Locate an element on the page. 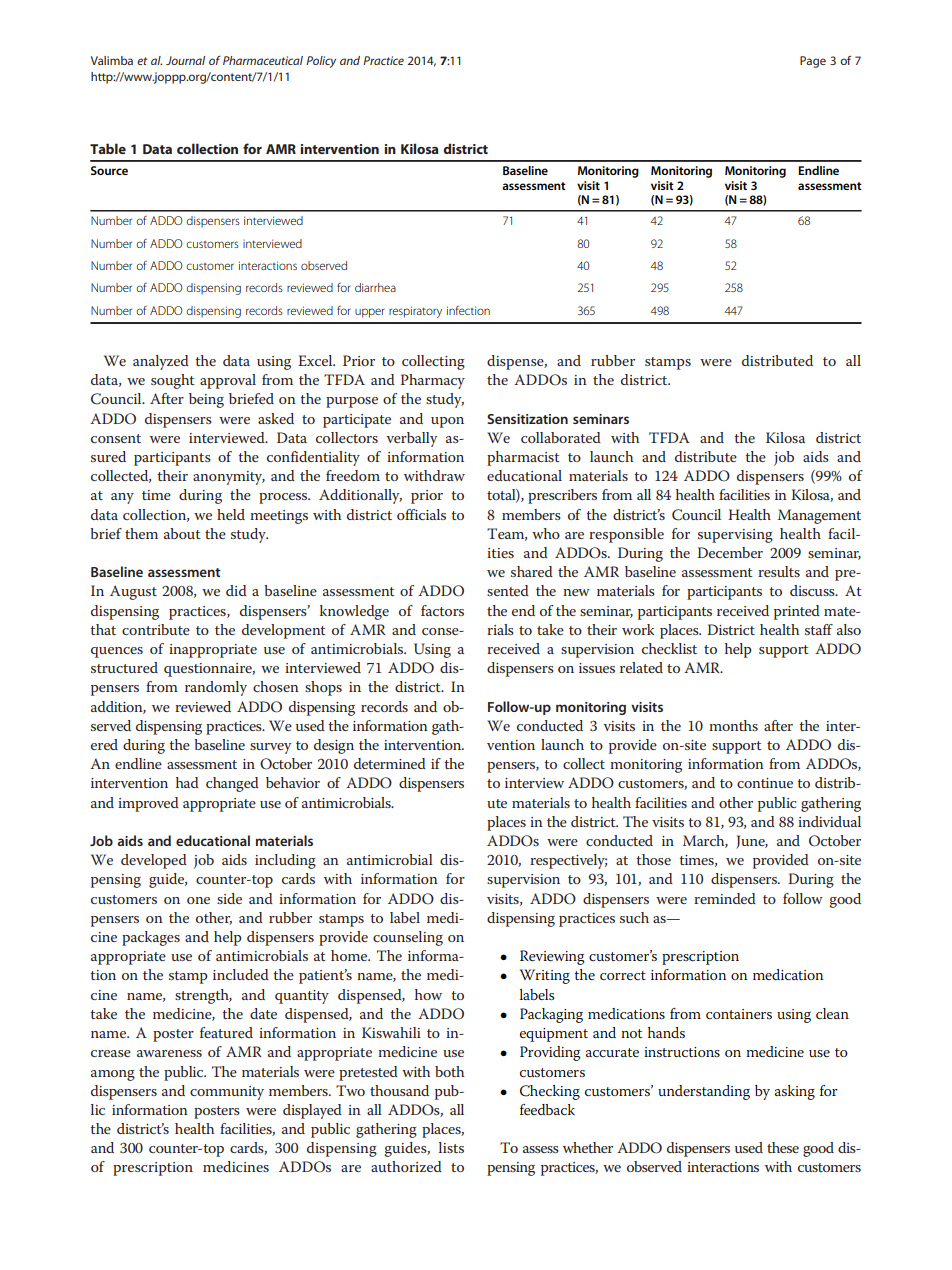  printed is located at coordinates (797, 612).
